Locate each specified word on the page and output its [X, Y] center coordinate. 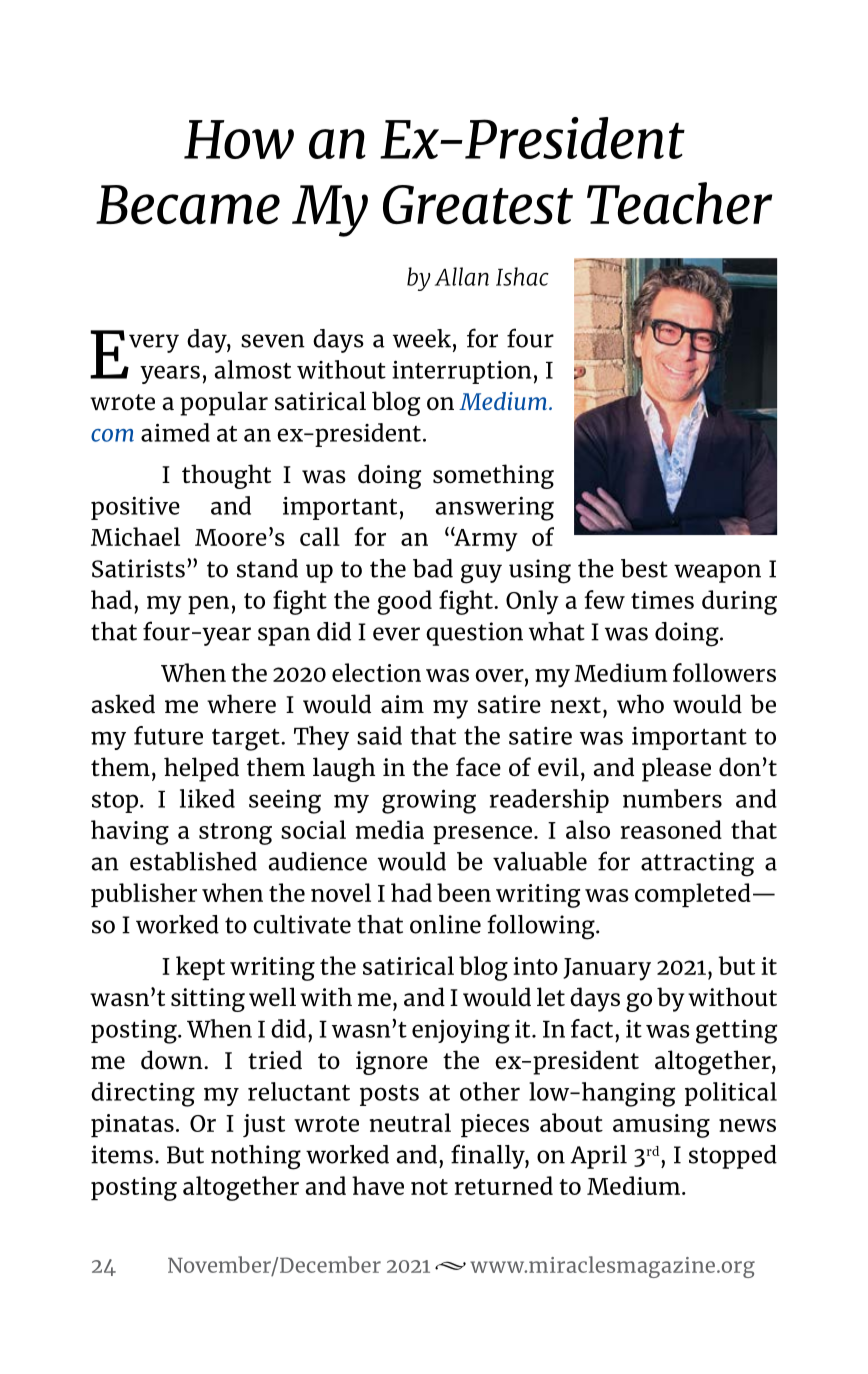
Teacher [679, 203]
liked [207, 798]
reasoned [671, 829]
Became [188, 205]
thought [226, 476]
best [644, 568]
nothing [256, 1157]
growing [429, 801]
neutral [410, 1122]
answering [495, 508]
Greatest [478, 205]
